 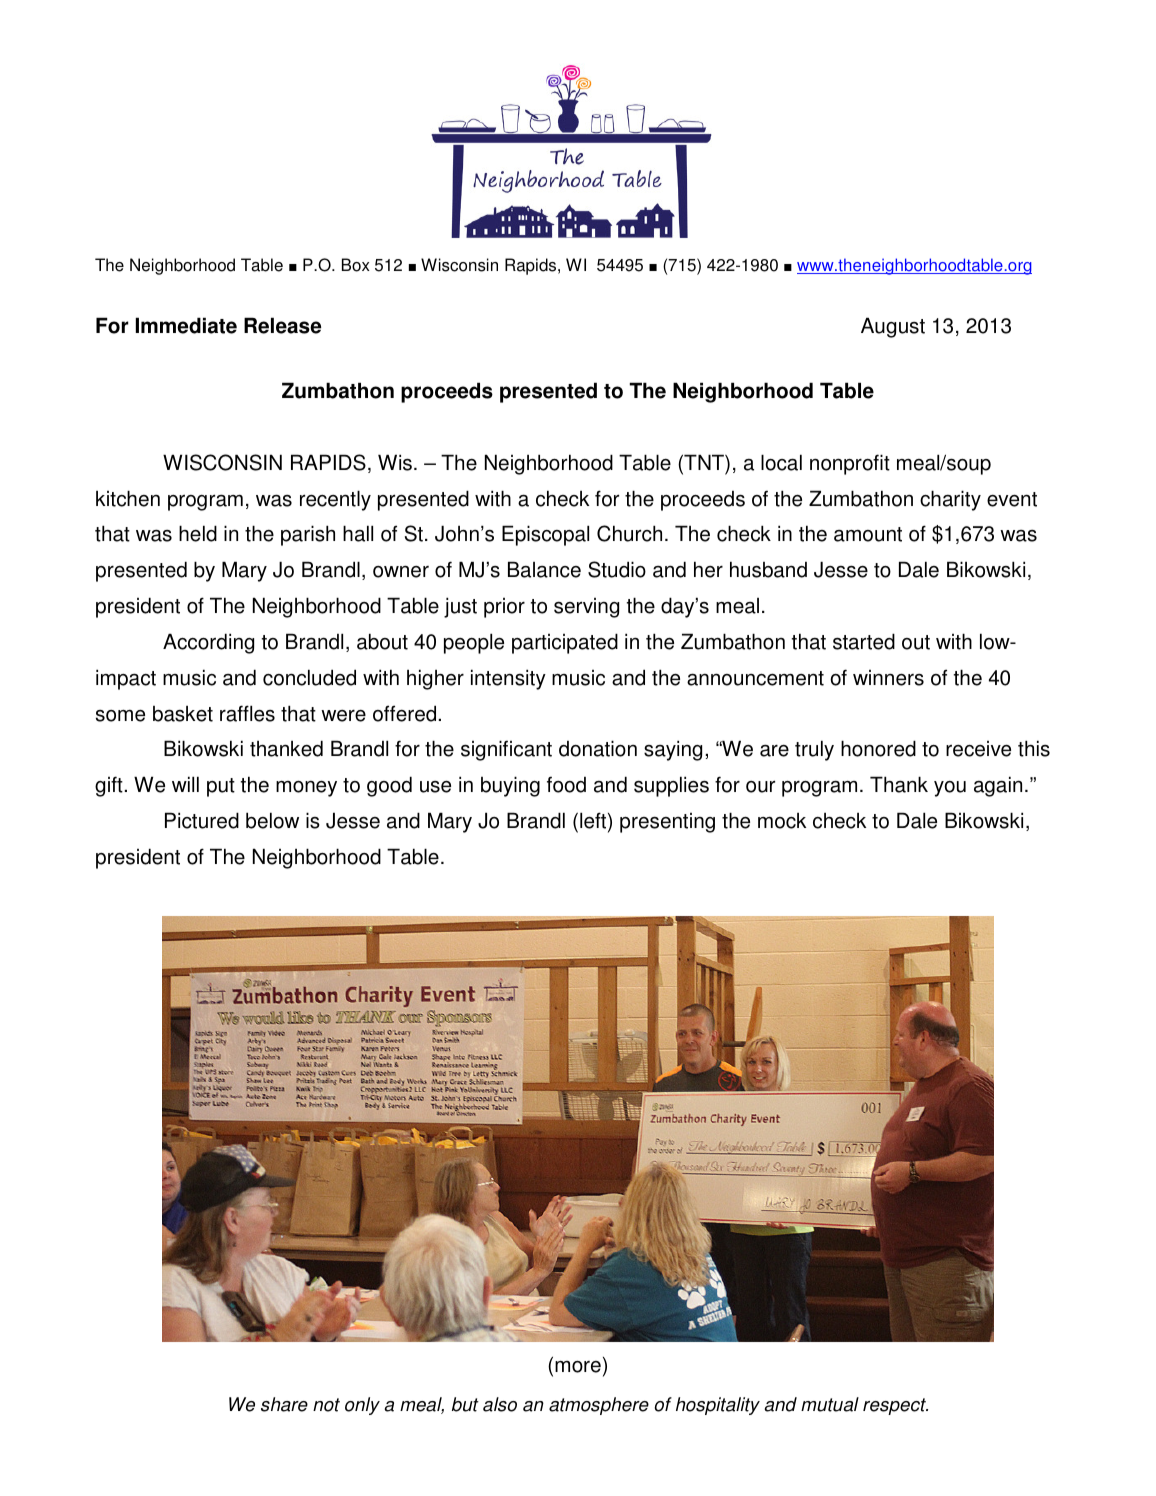 What do you see at coordinates (667, 823) in the document?
I see `presenting` at bounding box center [667, 823].
